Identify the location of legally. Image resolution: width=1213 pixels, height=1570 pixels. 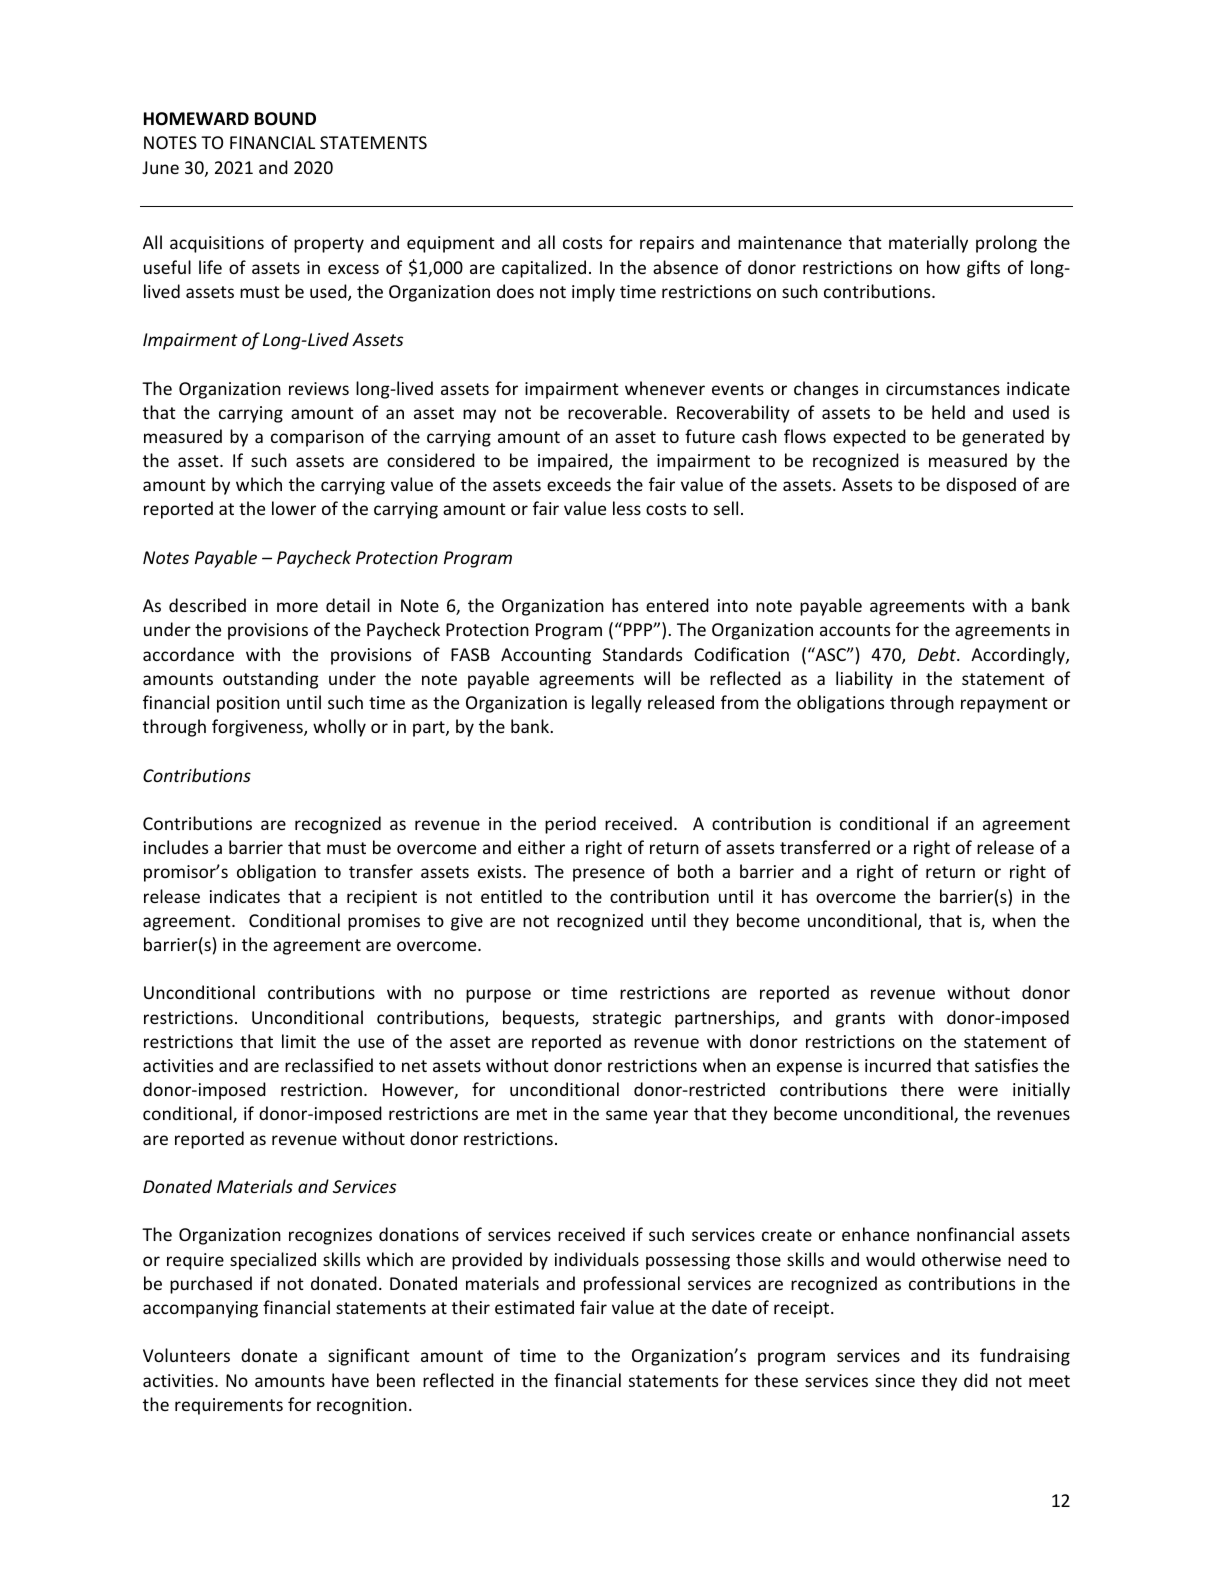
(617, 704).
